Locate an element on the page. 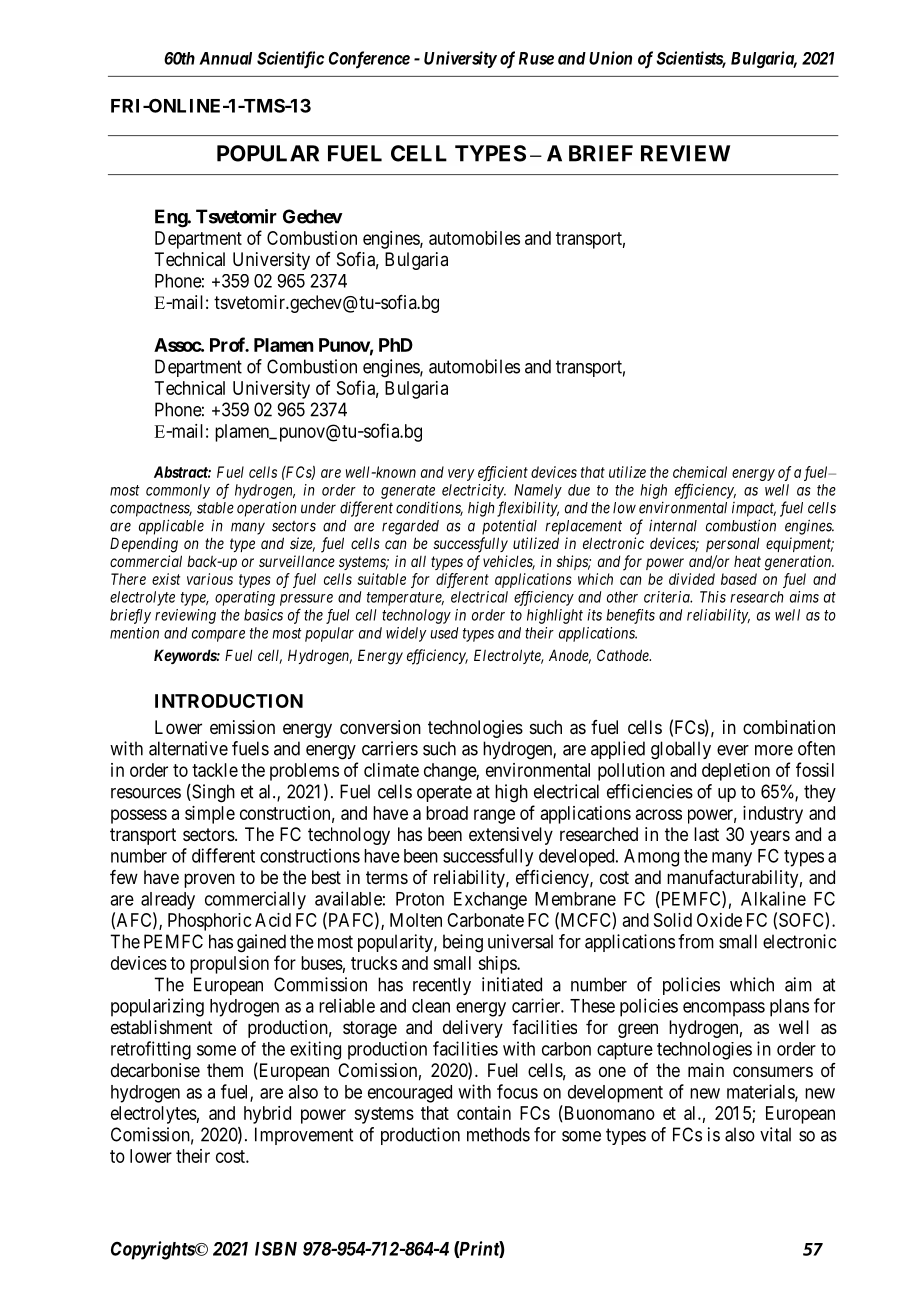  commonly is located at coordinates (178, 491).
